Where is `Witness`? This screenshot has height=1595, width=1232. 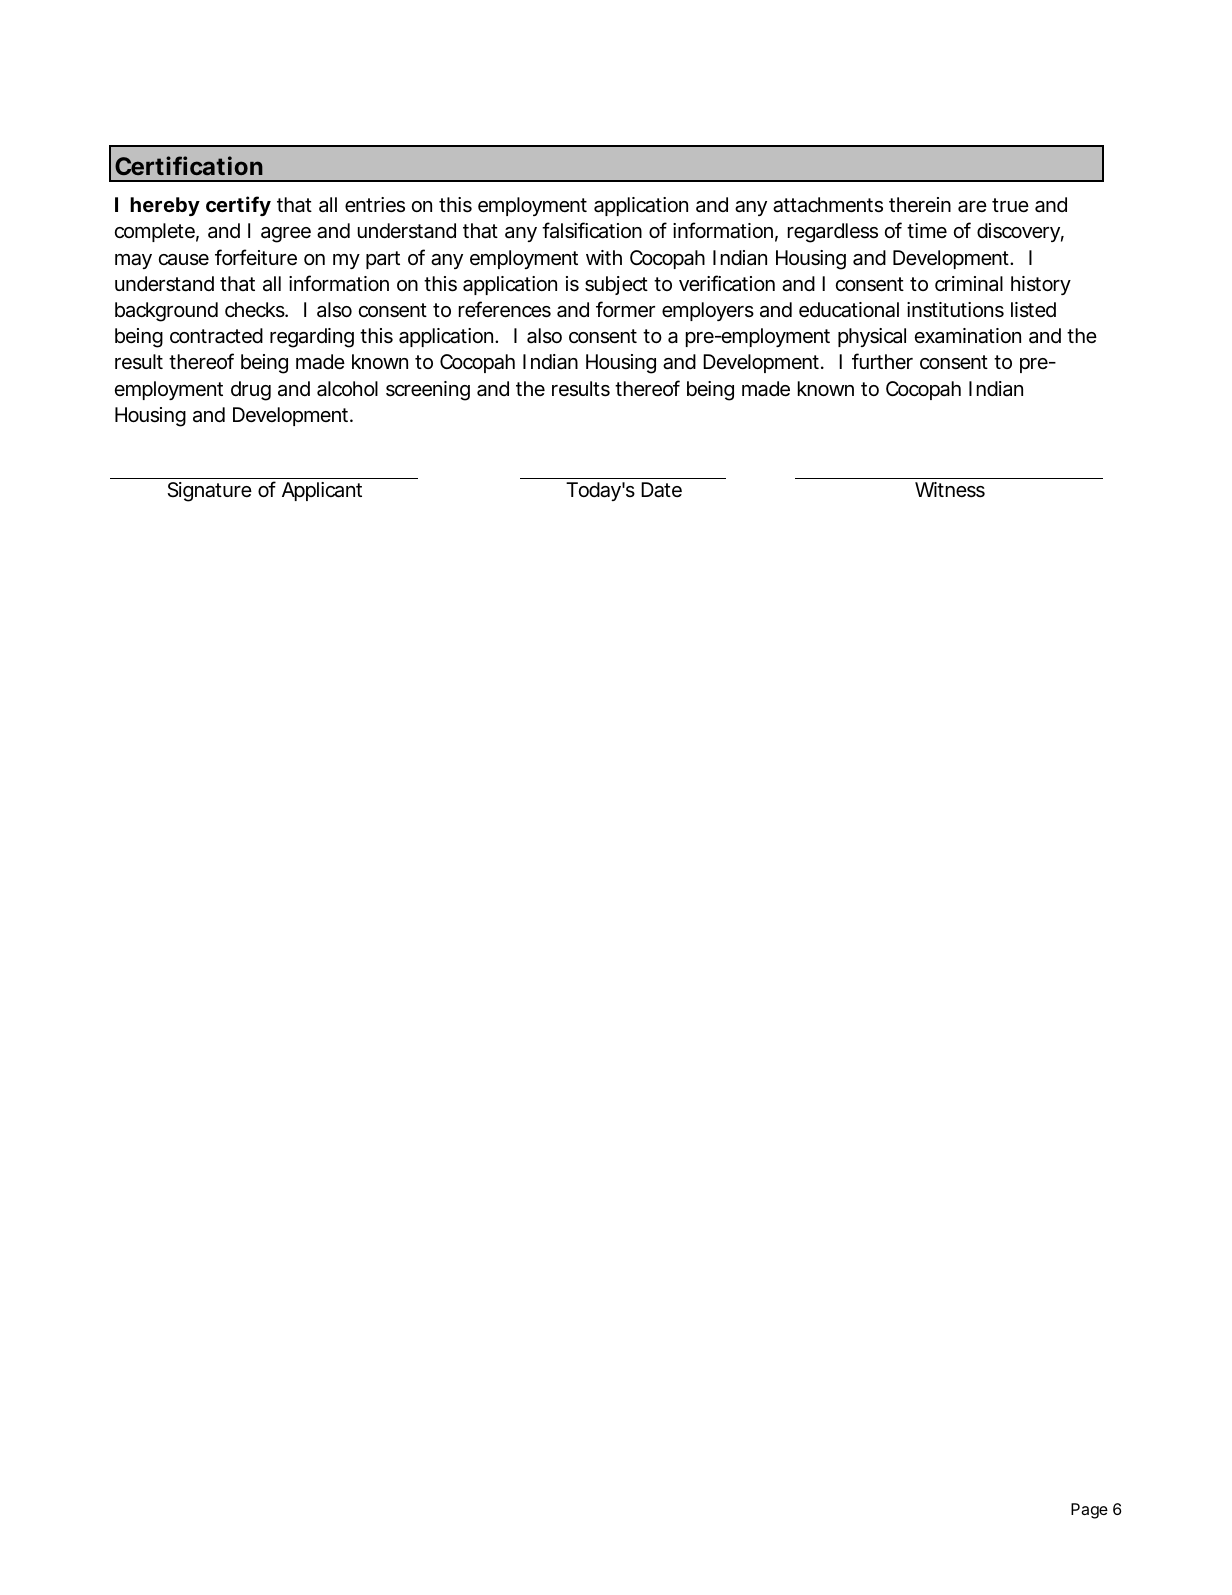 Witness is located at coordinates (950, 490).
